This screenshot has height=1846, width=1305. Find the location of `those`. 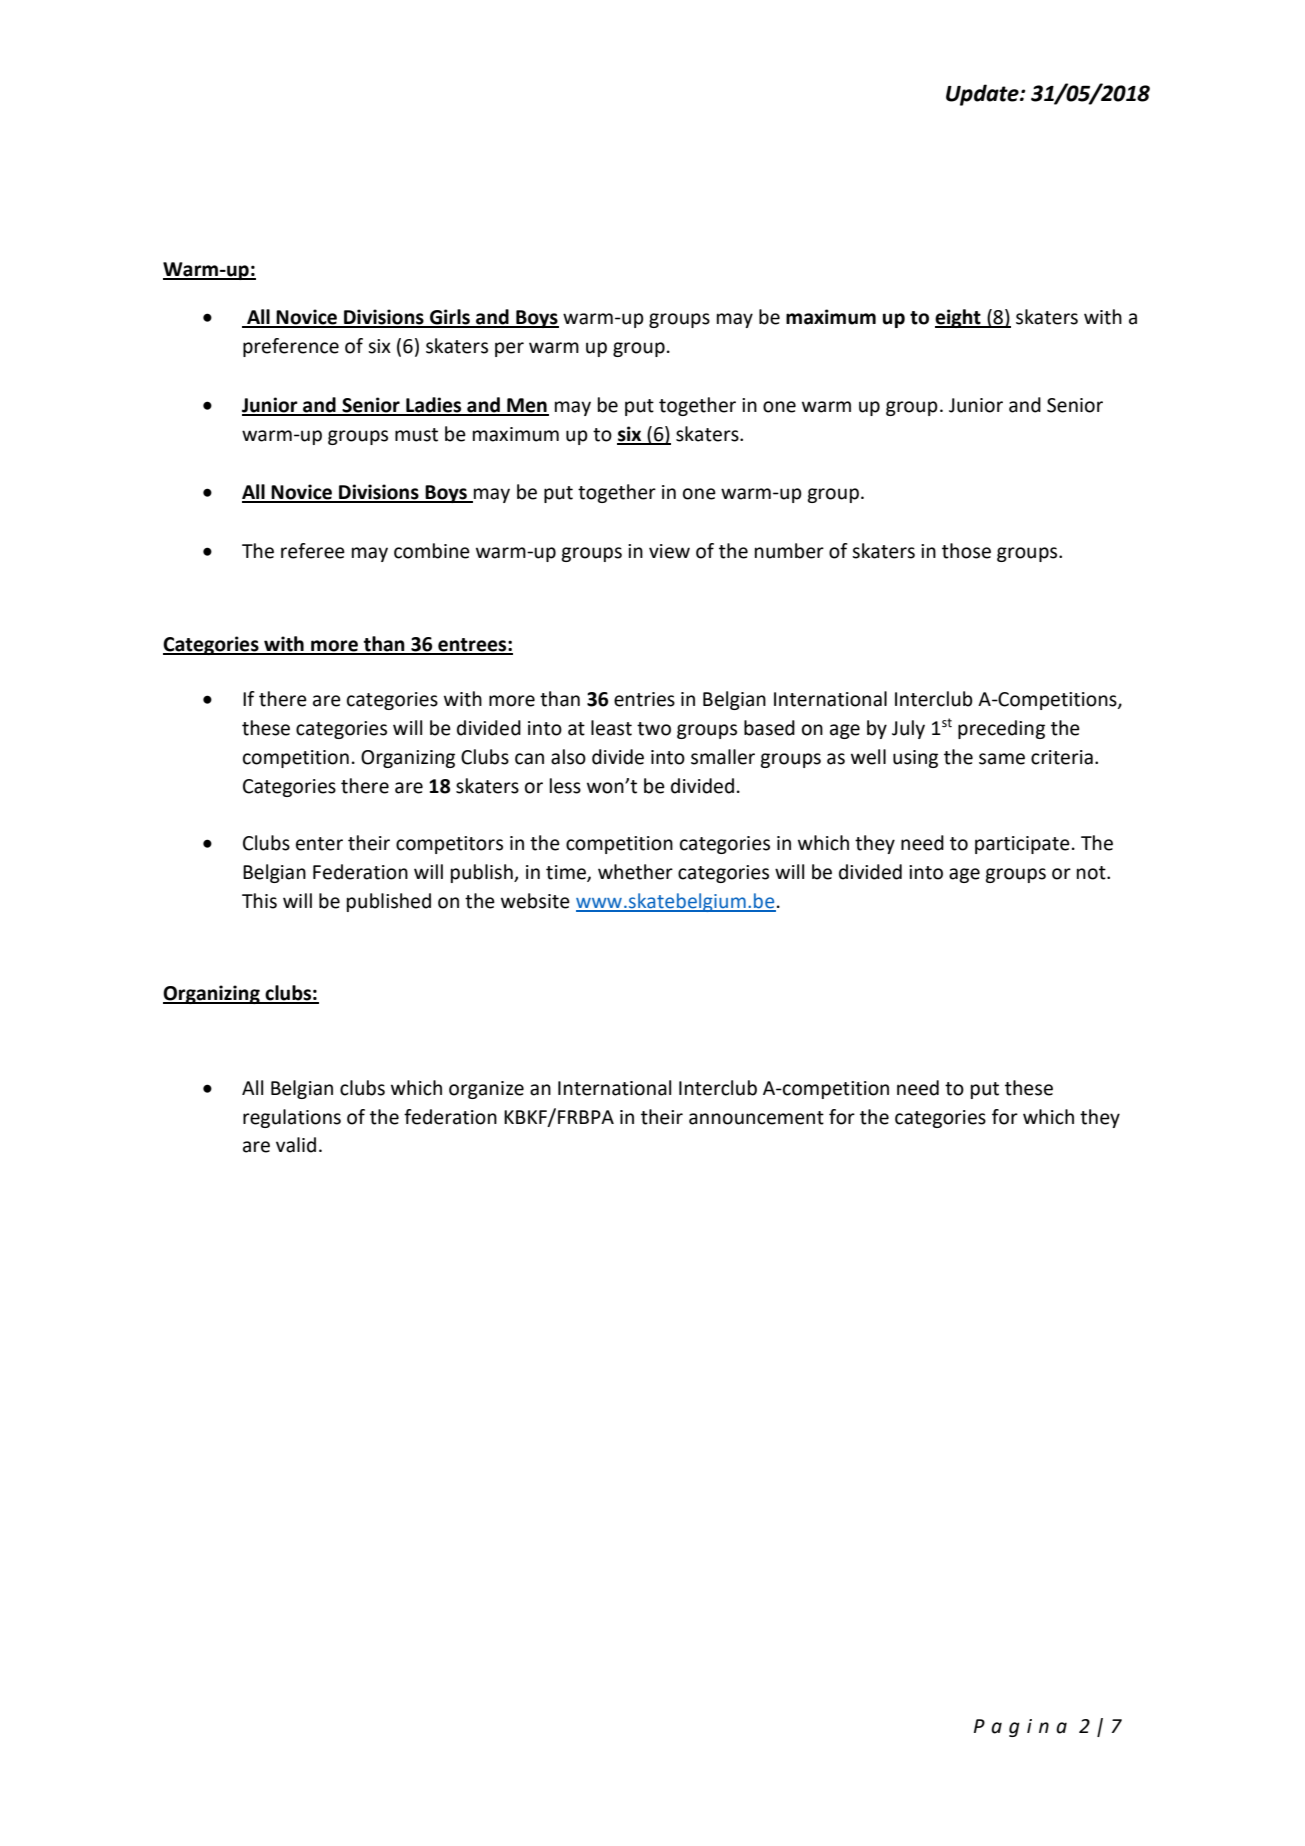

those is located at coordinates (966, 551).
